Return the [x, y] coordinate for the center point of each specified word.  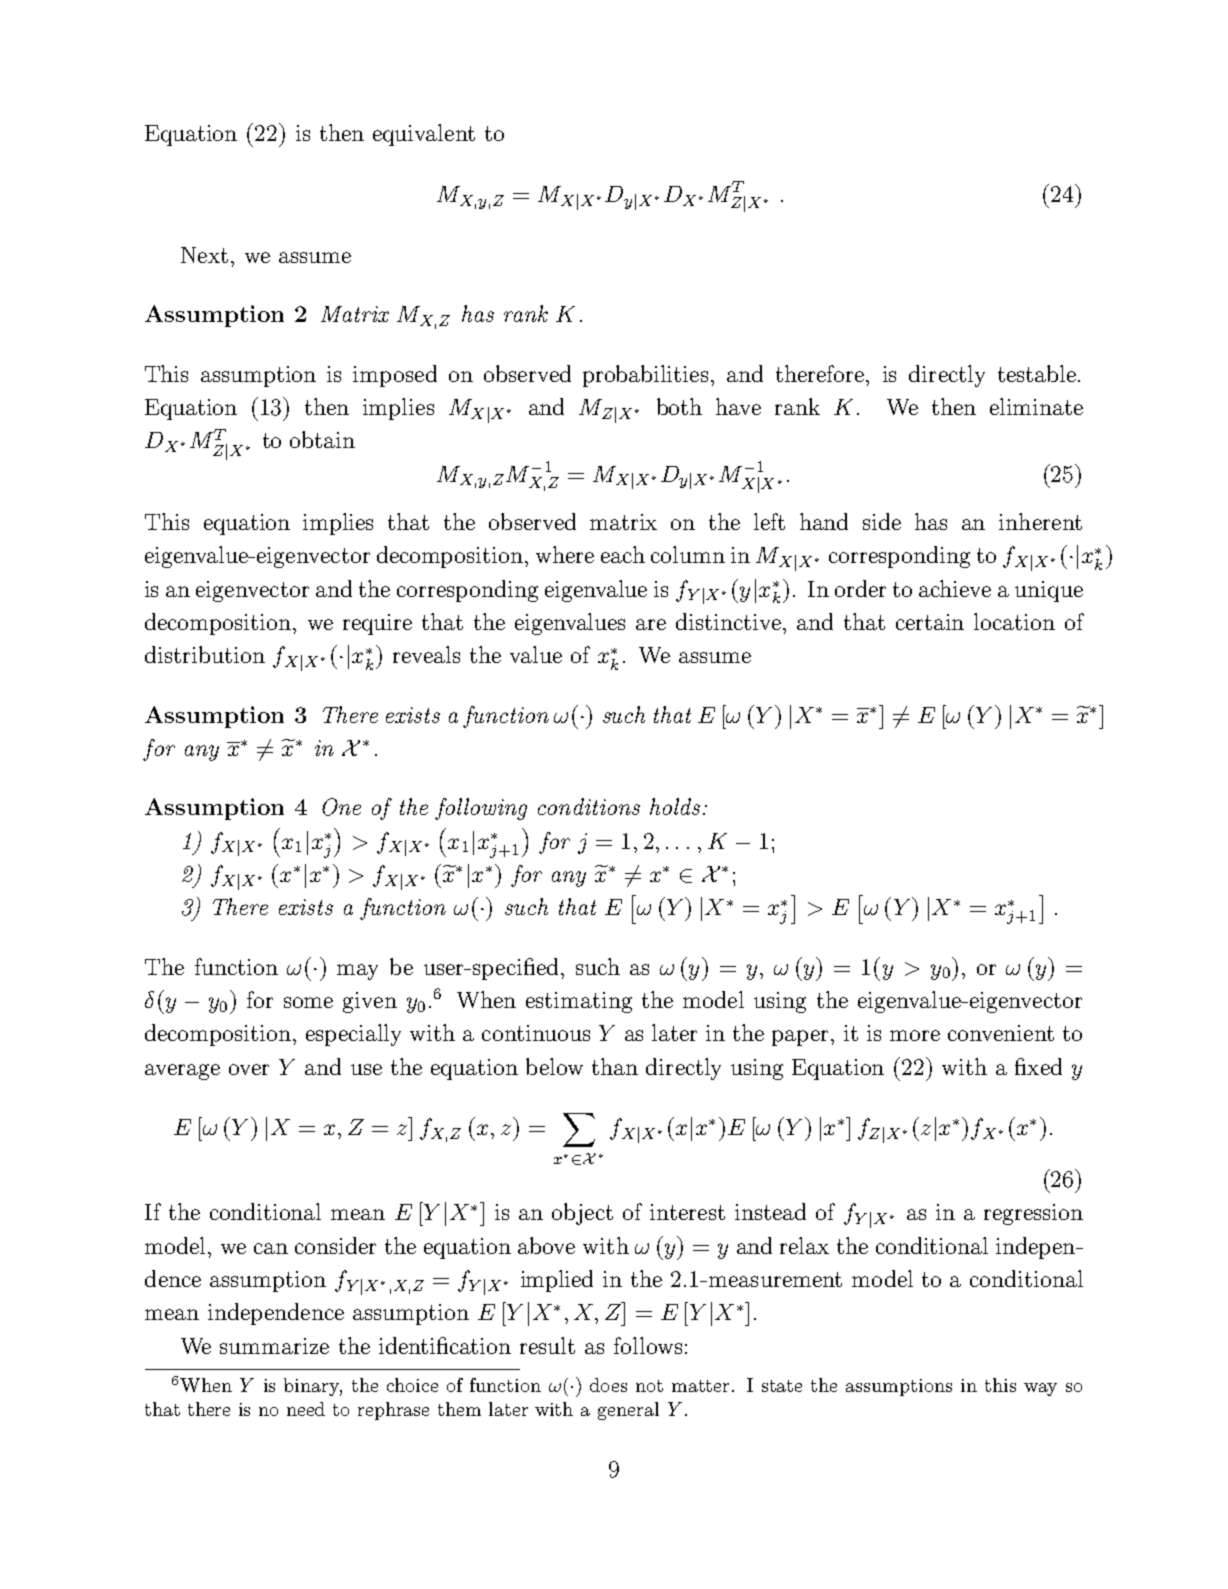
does [608, 1385]
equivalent [424, 135]
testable [1037, 373]
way [1040, 1389]
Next [204, 255]
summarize [274, 1346]
